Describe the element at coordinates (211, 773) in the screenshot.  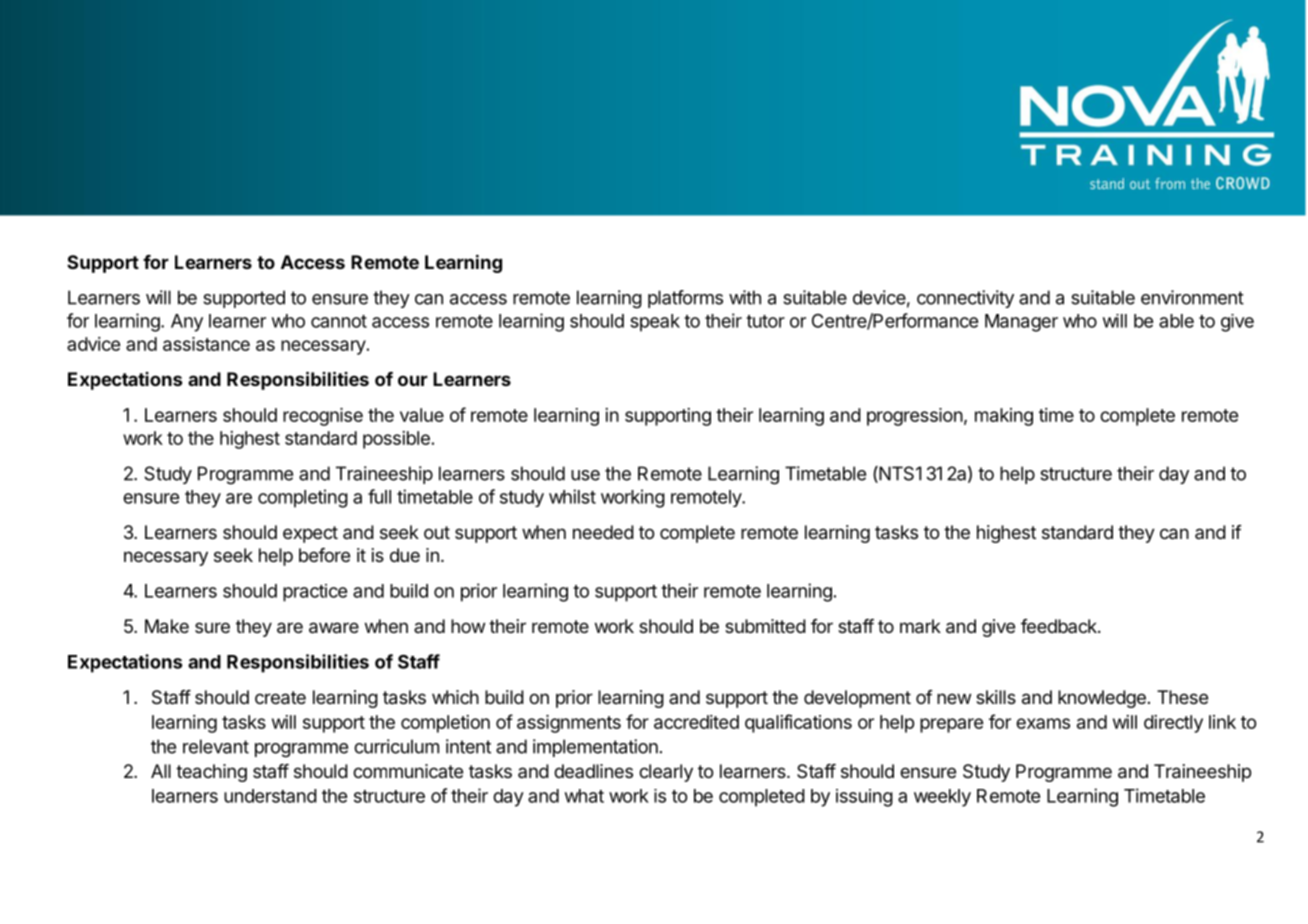
I see `teaching` at that location.
